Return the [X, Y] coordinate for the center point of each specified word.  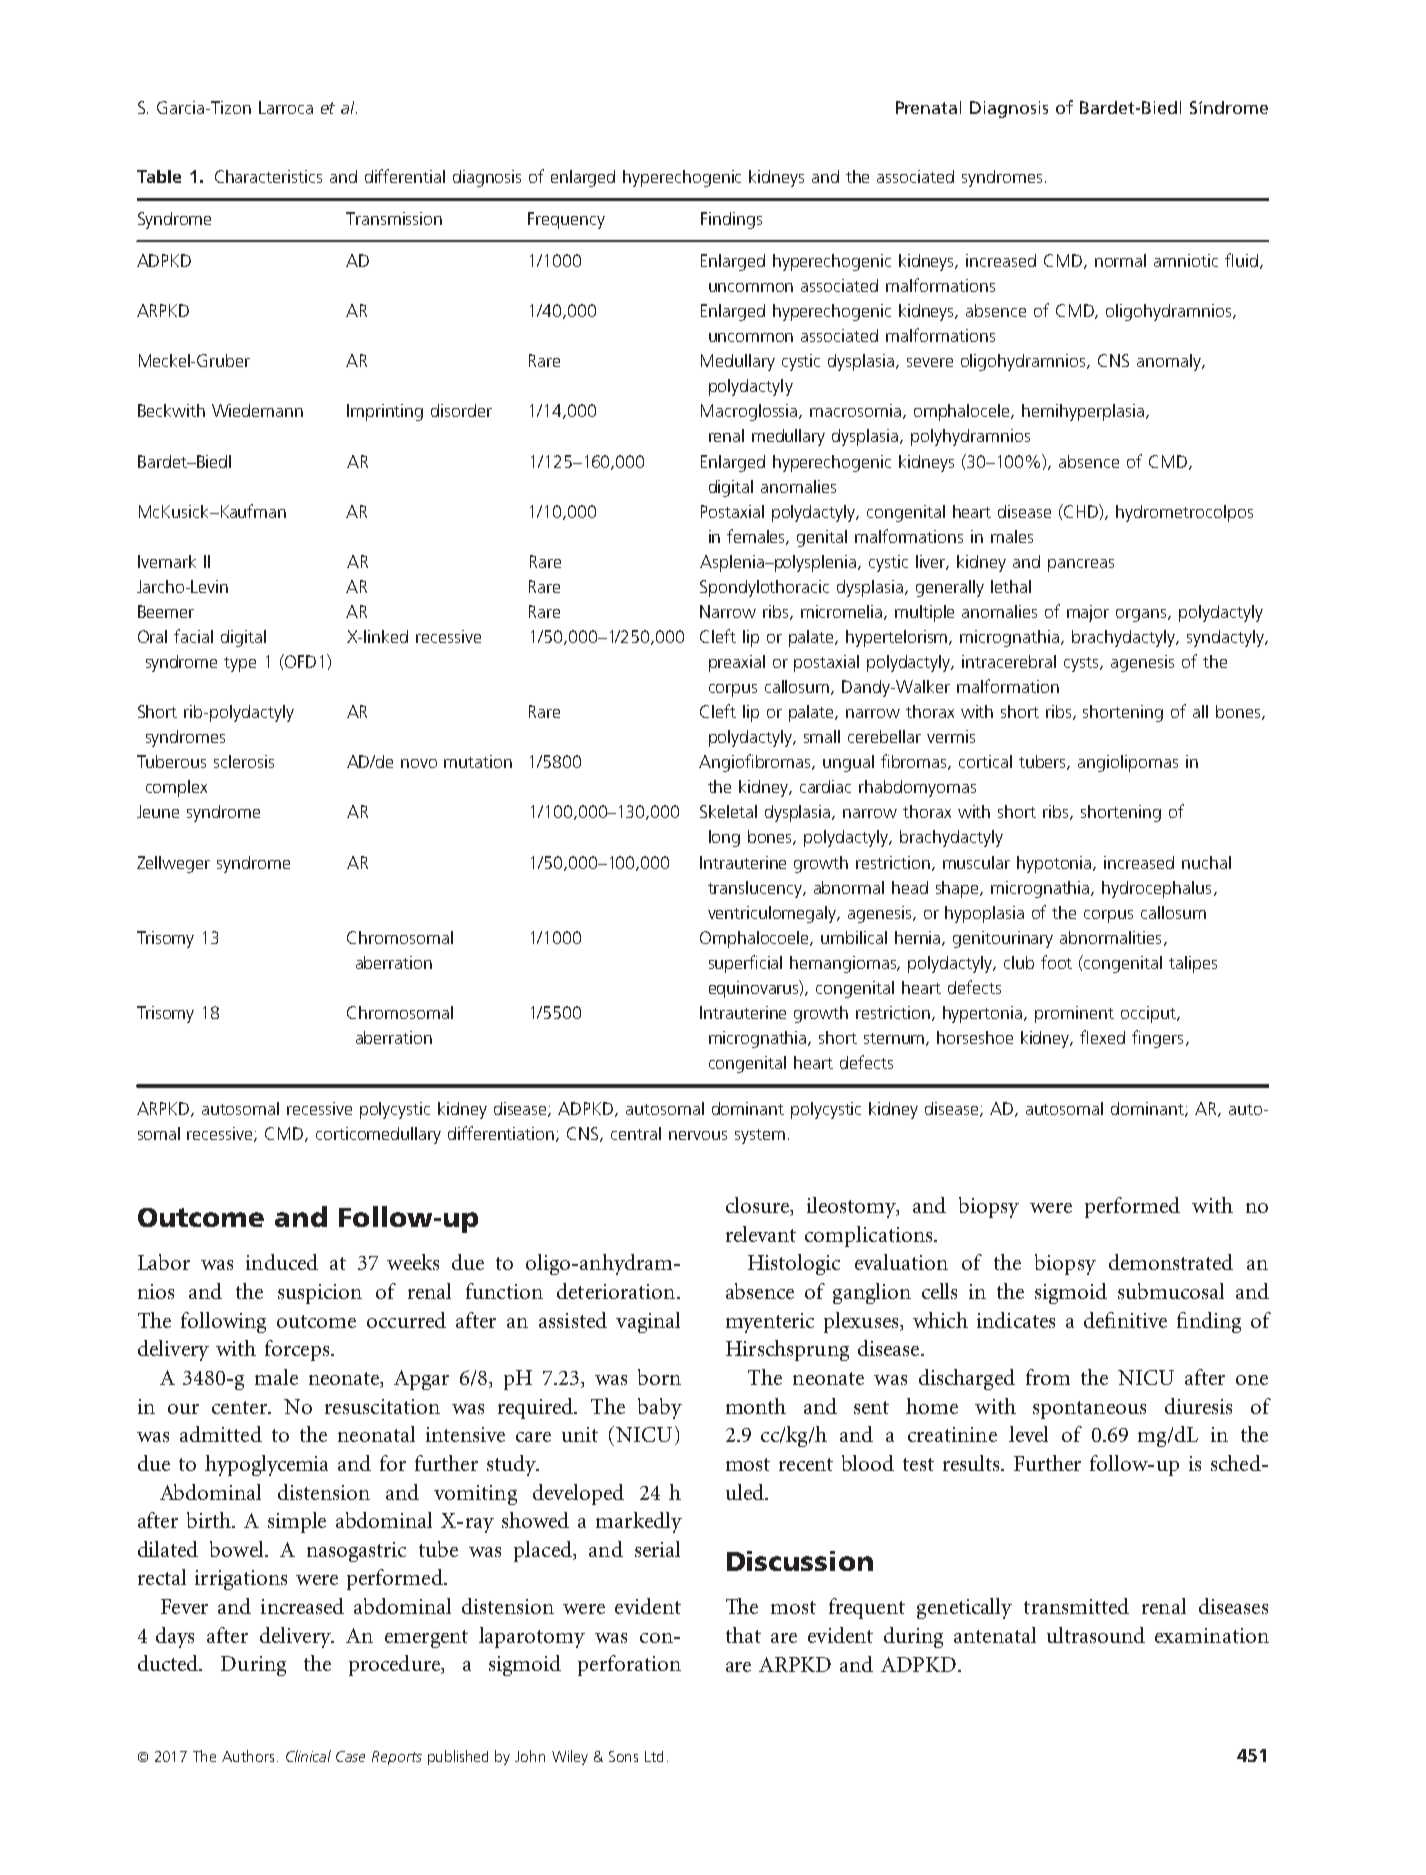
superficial [745, 964]
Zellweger [173, 864]
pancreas [1081, 565]
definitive [1125, 1320]
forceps [298, 1350]
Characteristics [268, 176]
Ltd [654, 1756]
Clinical [308, 1756]
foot [1056, 962]
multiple [924, 613]
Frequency [566, 220]
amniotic [1186, 260]
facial [193, 636]
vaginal [648, 1322]
